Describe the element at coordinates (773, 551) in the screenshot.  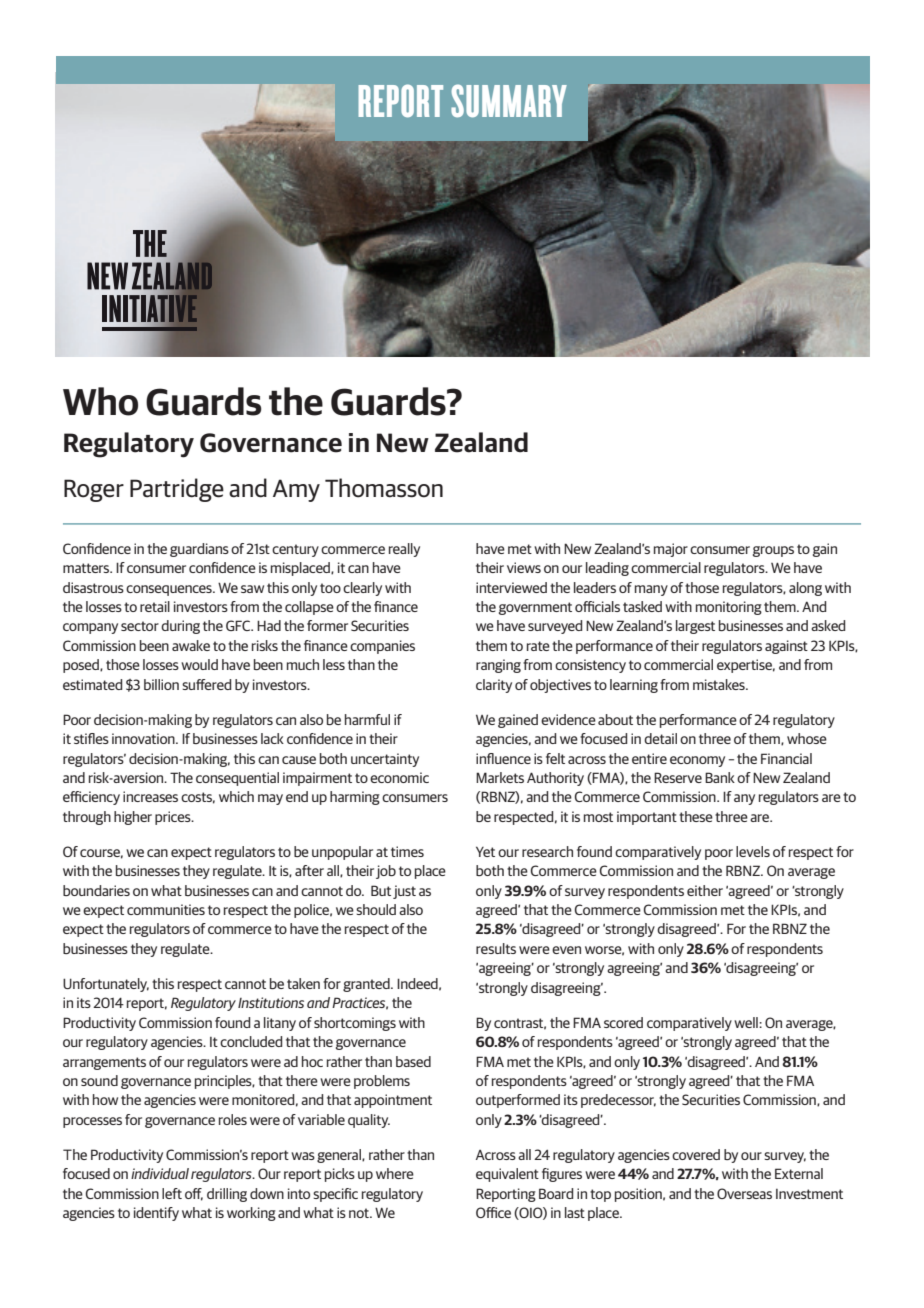
I see `groups` at that location.
